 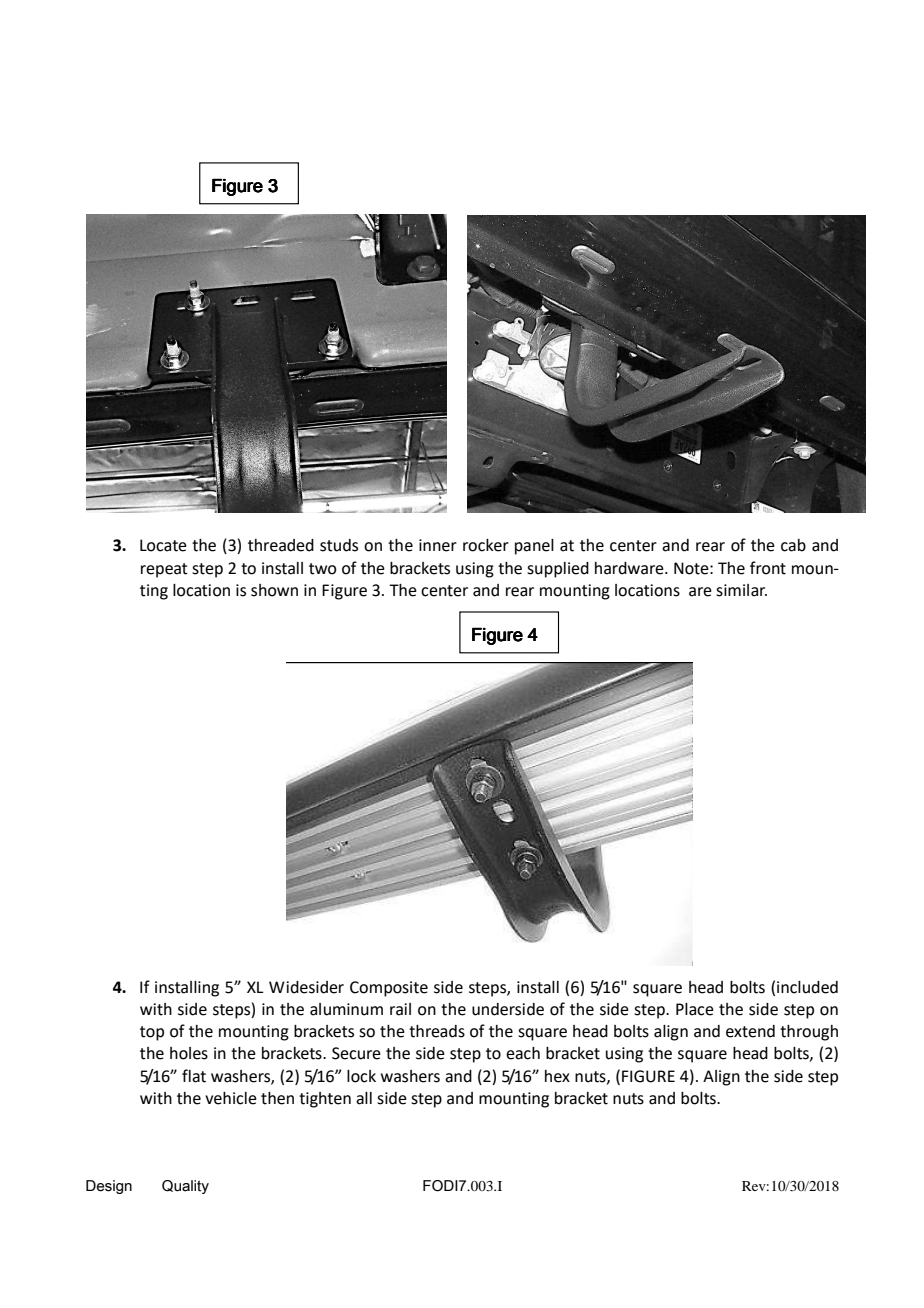 What do you see at coordinates (768, 568) in the document?
I see `front` at bounding box center [768, 568].
